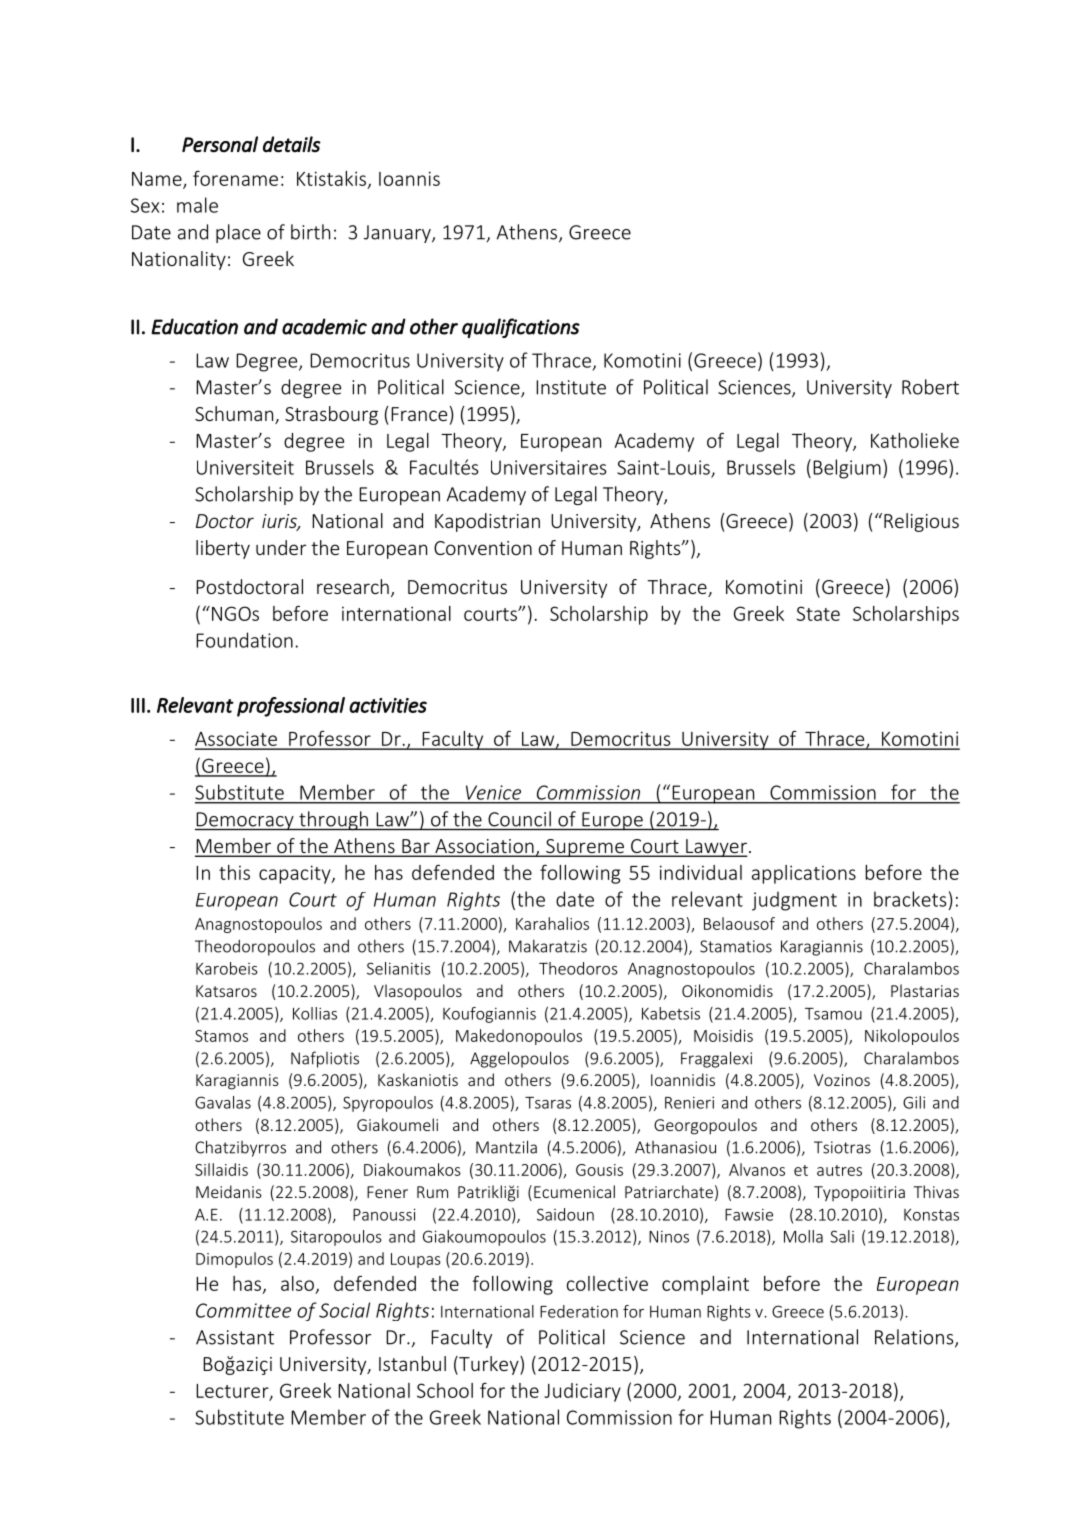 Image resolution: width=1089 pixels, height=1540 pixels. What do you see at coordinates (804, 874) in the page?
I see `applications` at bounding box center [804, 874].
